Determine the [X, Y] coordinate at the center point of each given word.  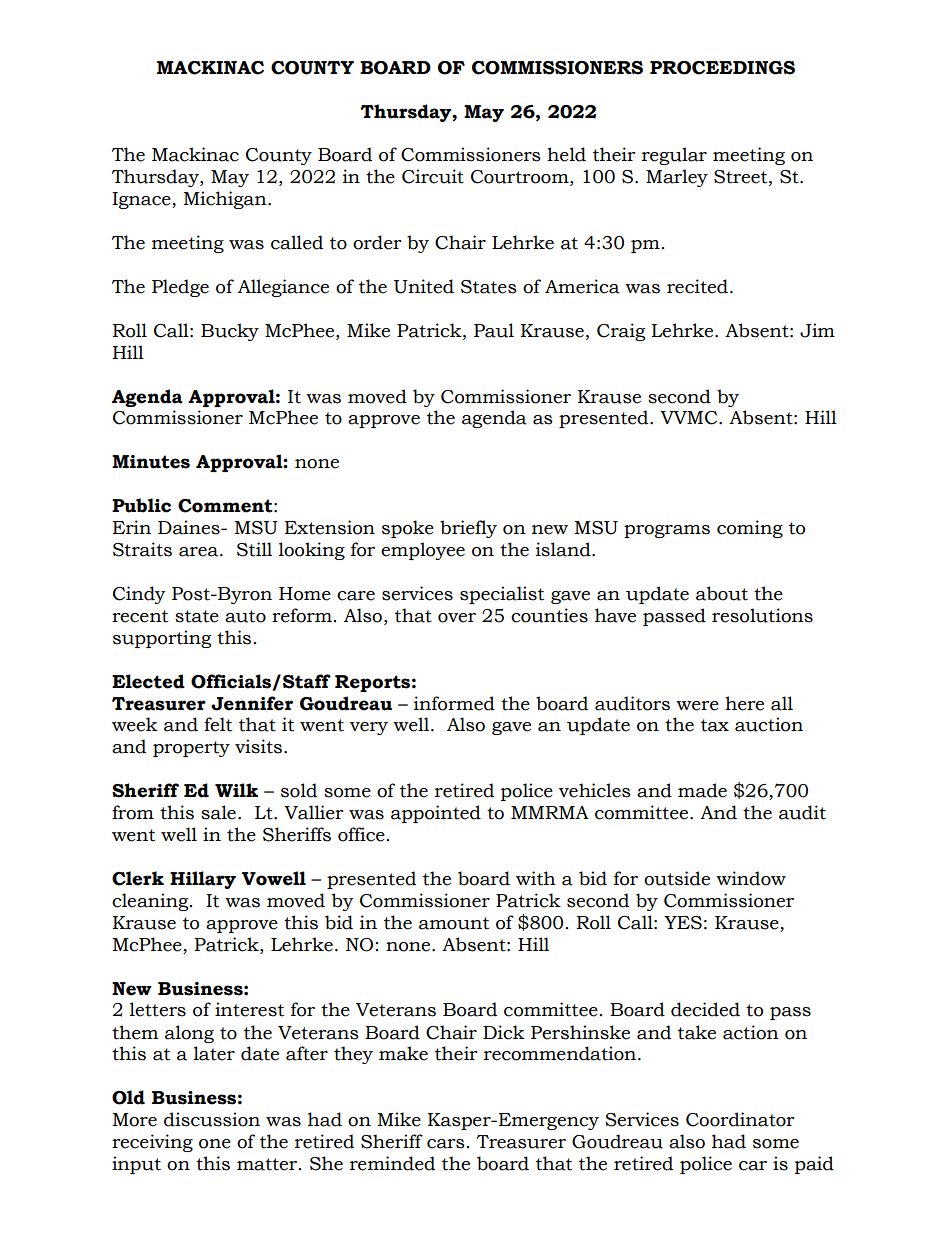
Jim [817, 330]
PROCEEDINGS [722, 68]
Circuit [433, 176]
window [751, 878]
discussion [212, 1119]
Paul [494, 330]
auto [245, 616]
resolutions [762, 615]
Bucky [230, 332]
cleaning [151, 902]
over [457, 618]
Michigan [226, 200]
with [536, 878]
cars [446, 1144]
